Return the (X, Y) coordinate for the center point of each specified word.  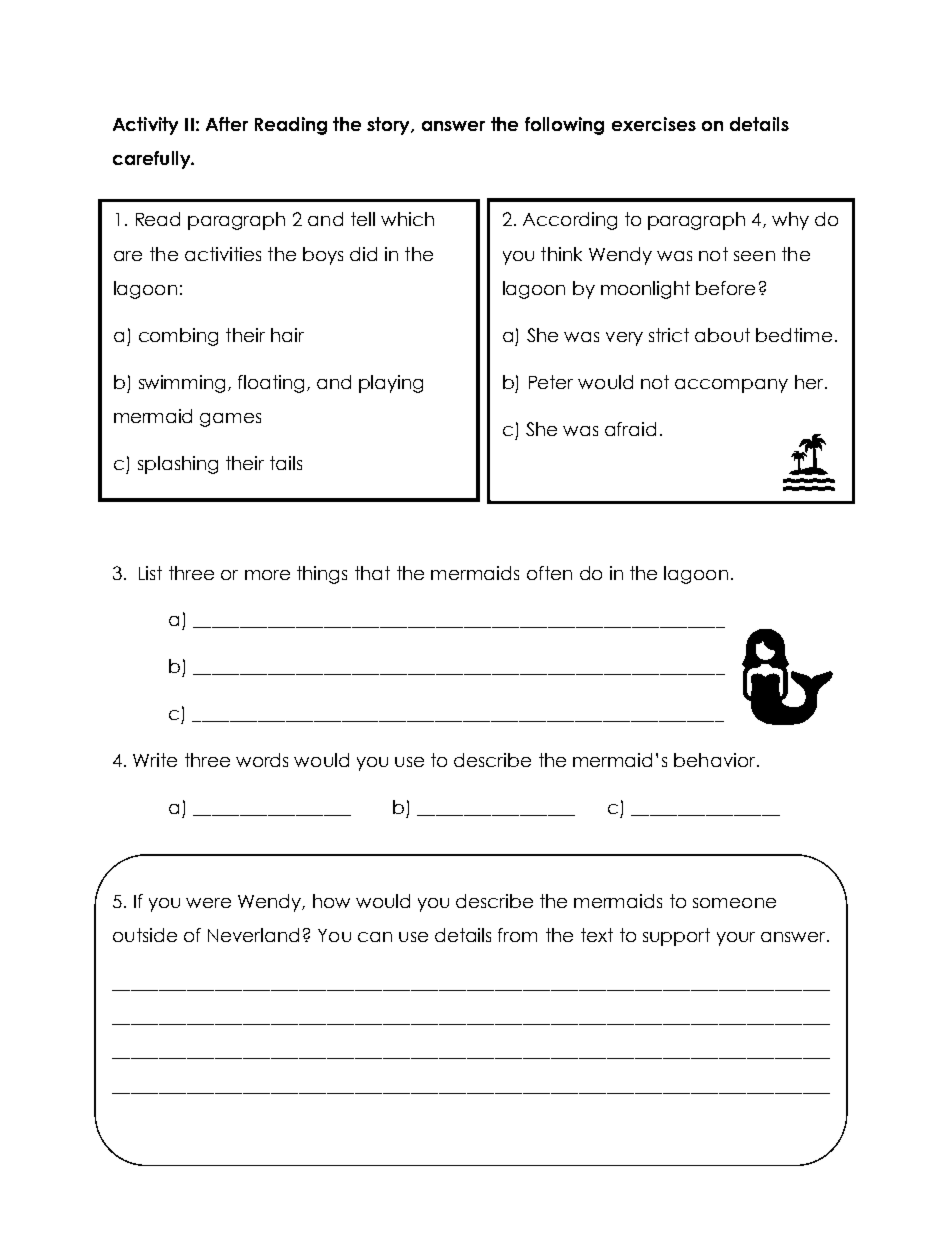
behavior (714, 760)
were (208, 903)
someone (734, 903)
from (517, 935)
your (736, 939)
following (564, 126)
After (227, 124)
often (549, 573)
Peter (551, 382)
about (722, 335)
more (267, 575)
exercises (654, 124)
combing (178, 337)
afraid (630, 429)
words (262, 760)
